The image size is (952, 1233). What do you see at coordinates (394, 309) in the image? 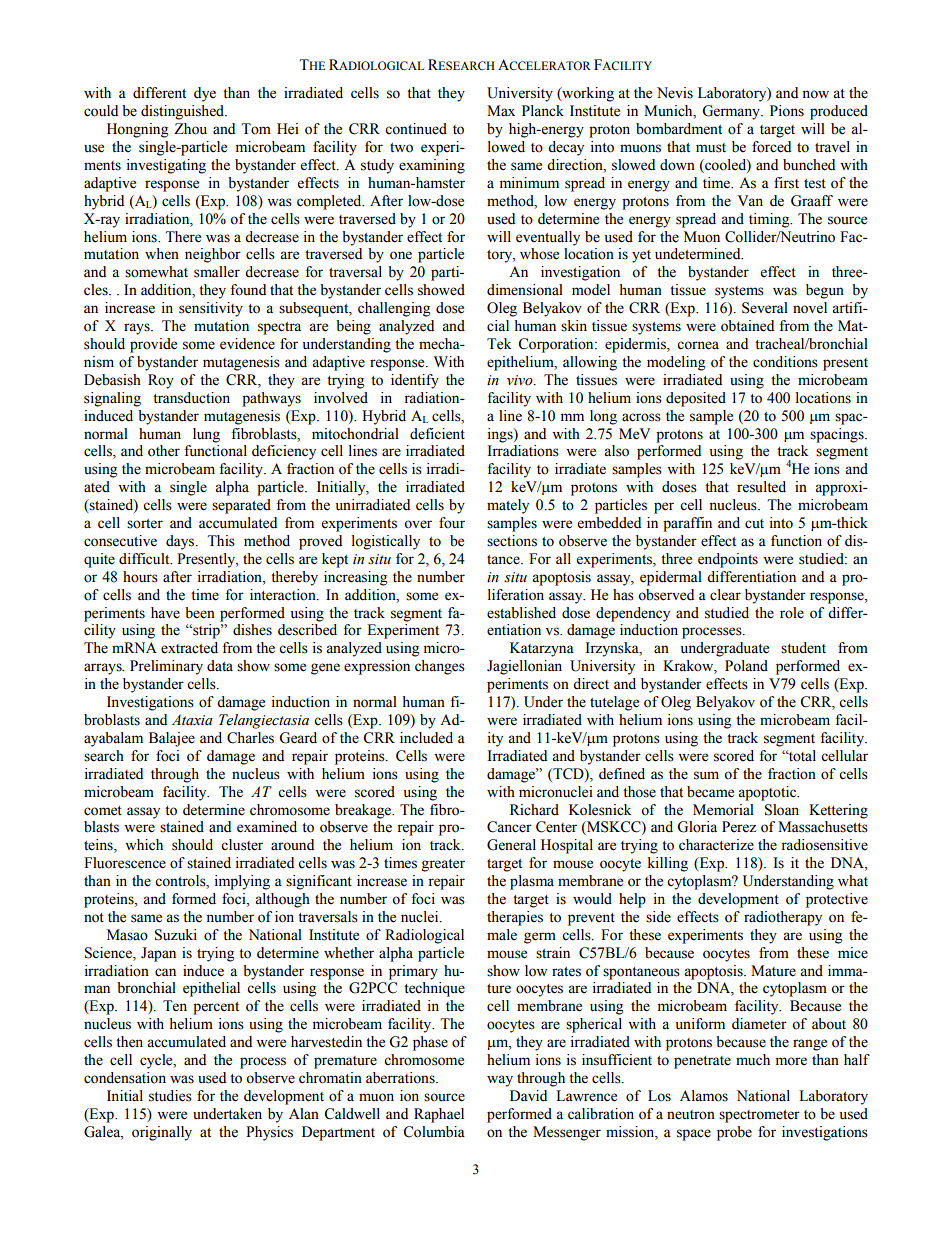
I see `challenging` at bounding box center [394, 309].
